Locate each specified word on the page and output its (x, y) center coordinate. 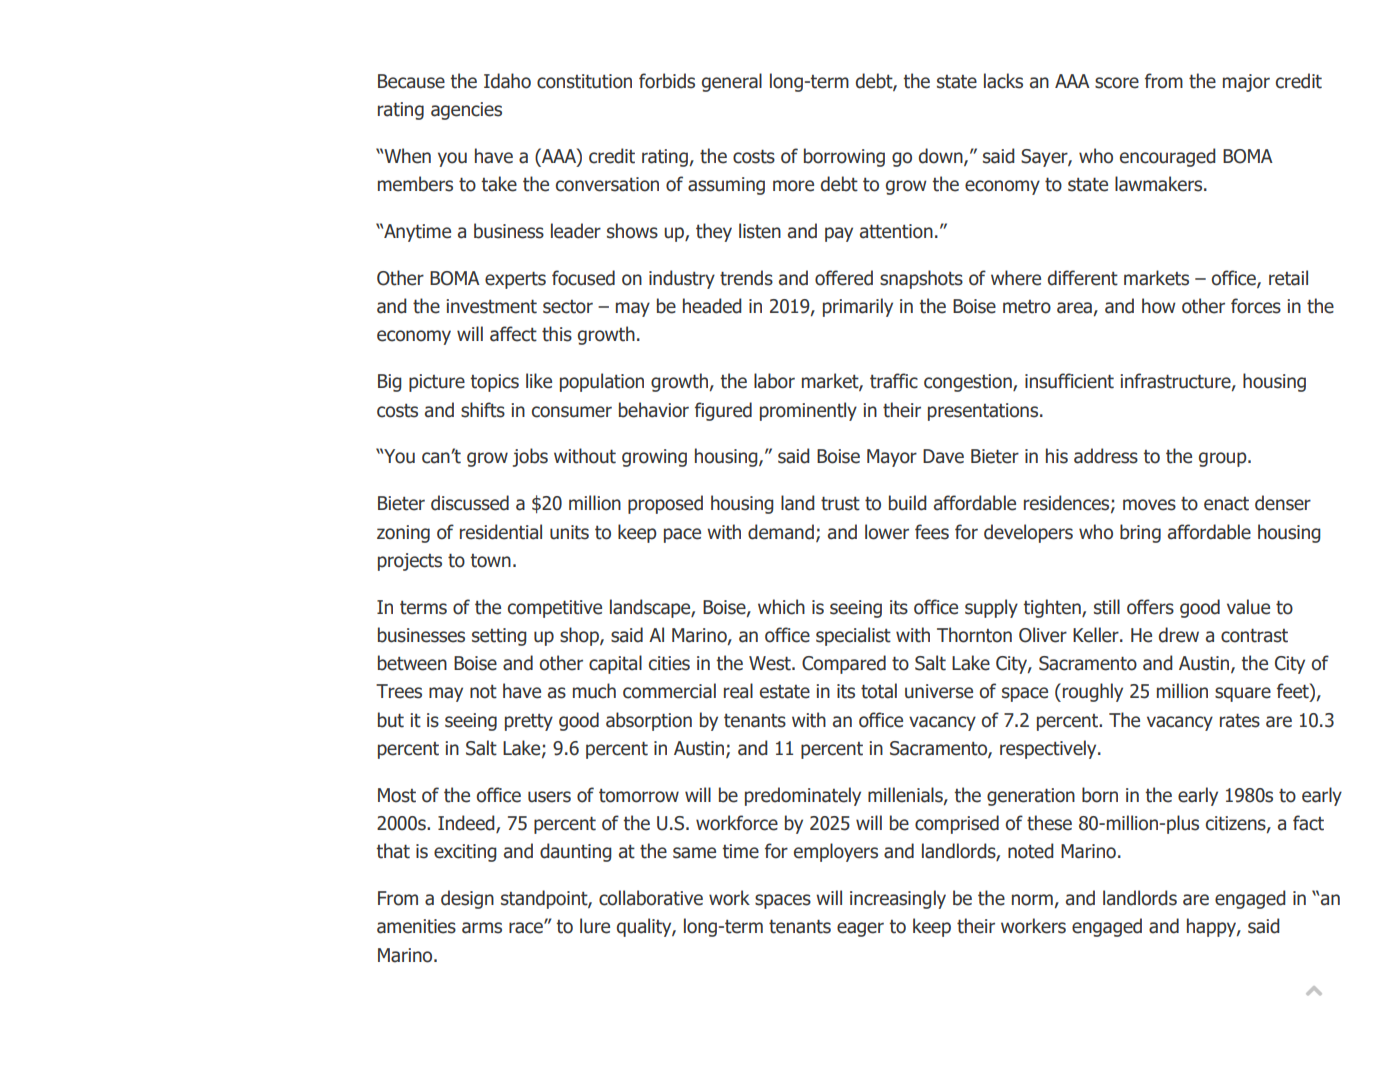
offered (844, 278)
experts (515, 280)
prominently (808, 411)
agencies (466, 111)
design (467, 899)
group (1224, 459)
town (490, 561)
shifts (483, 410)
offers (1150, 607)
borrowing (844, 157)
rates (1240, 720)
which (781, 607)
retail (1288, 278)
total (879, 691)
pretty (529, 722)
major (1246, 83)
